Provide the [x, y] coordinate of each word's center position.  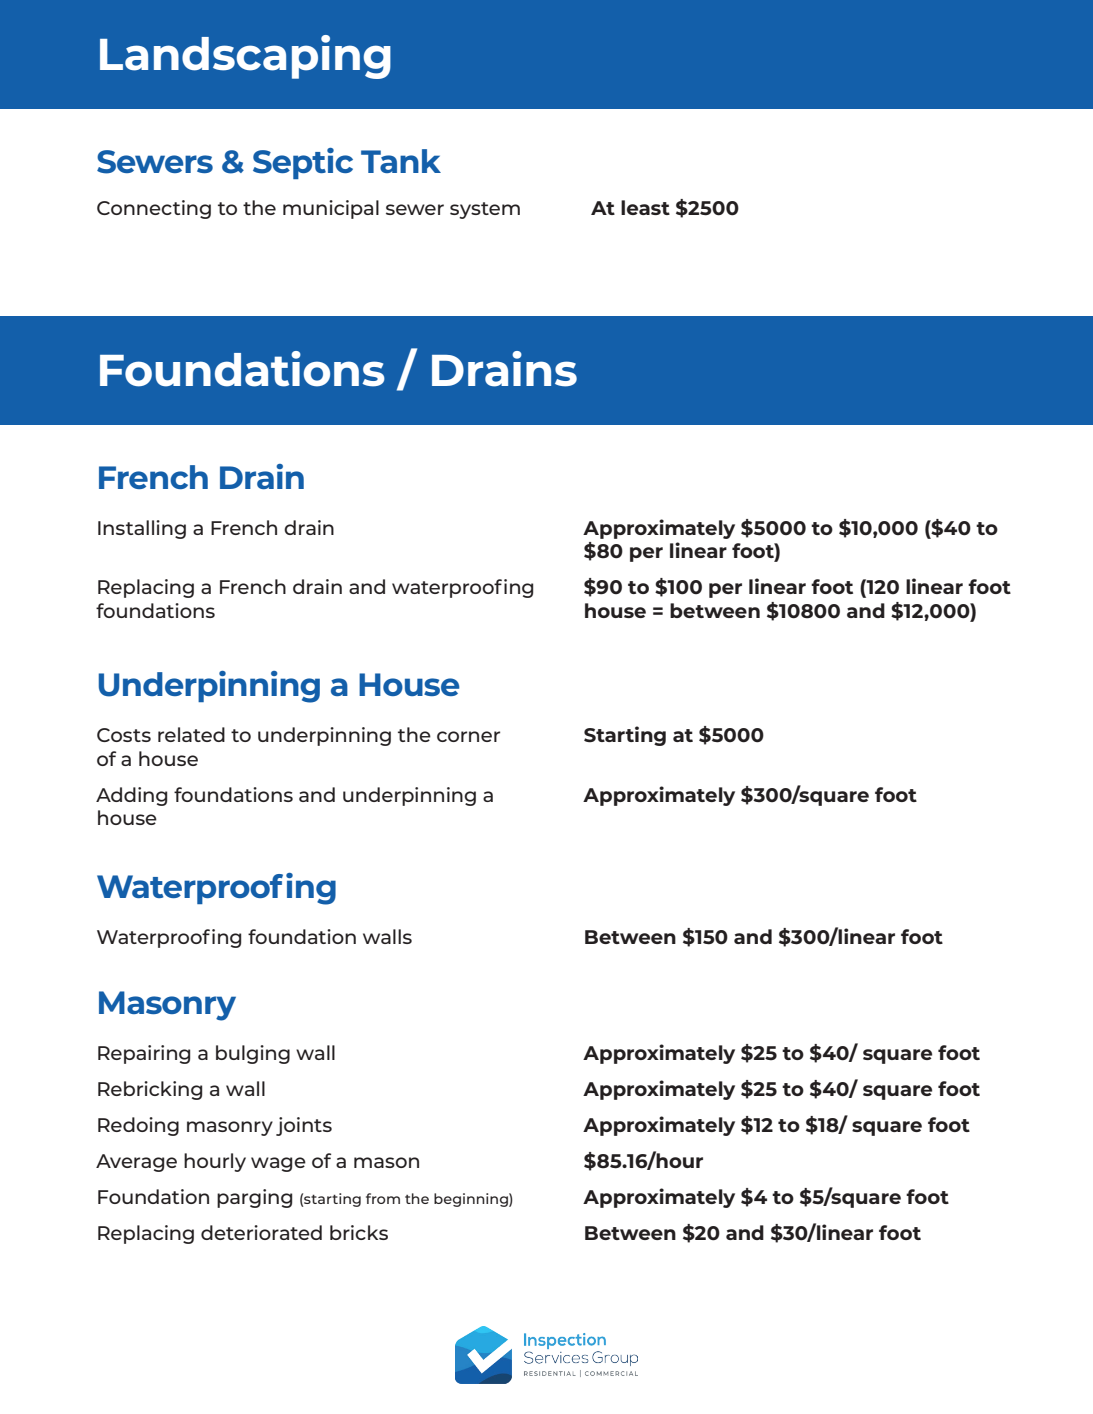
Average [136, 1163]
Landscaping [245, 57]
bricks [359, 1232]
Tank [401, 161]
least [645, 207]
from [383, 1198]
